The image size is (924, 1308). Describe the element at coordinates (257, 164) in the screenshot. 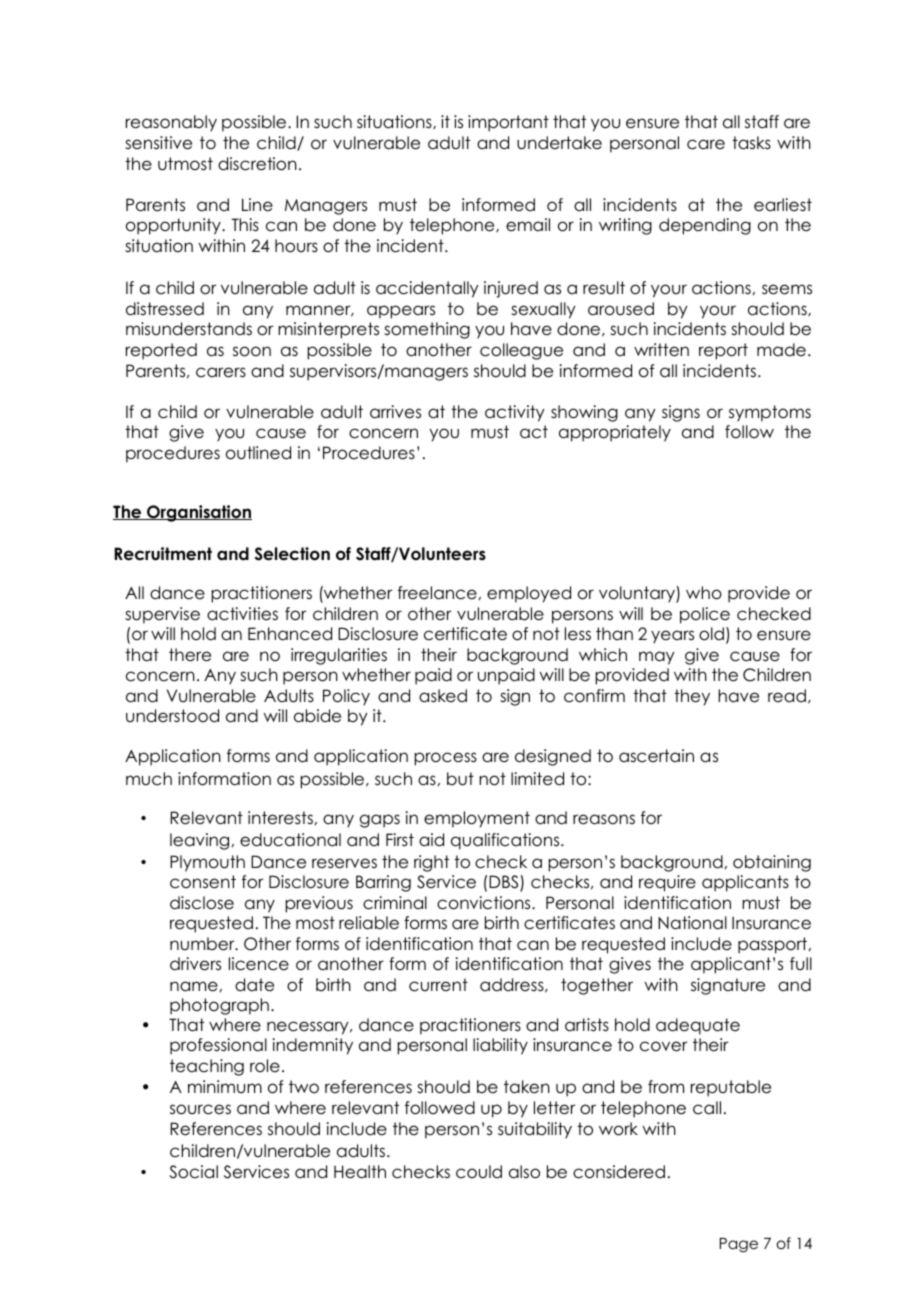

I see `discretion` at that location.
